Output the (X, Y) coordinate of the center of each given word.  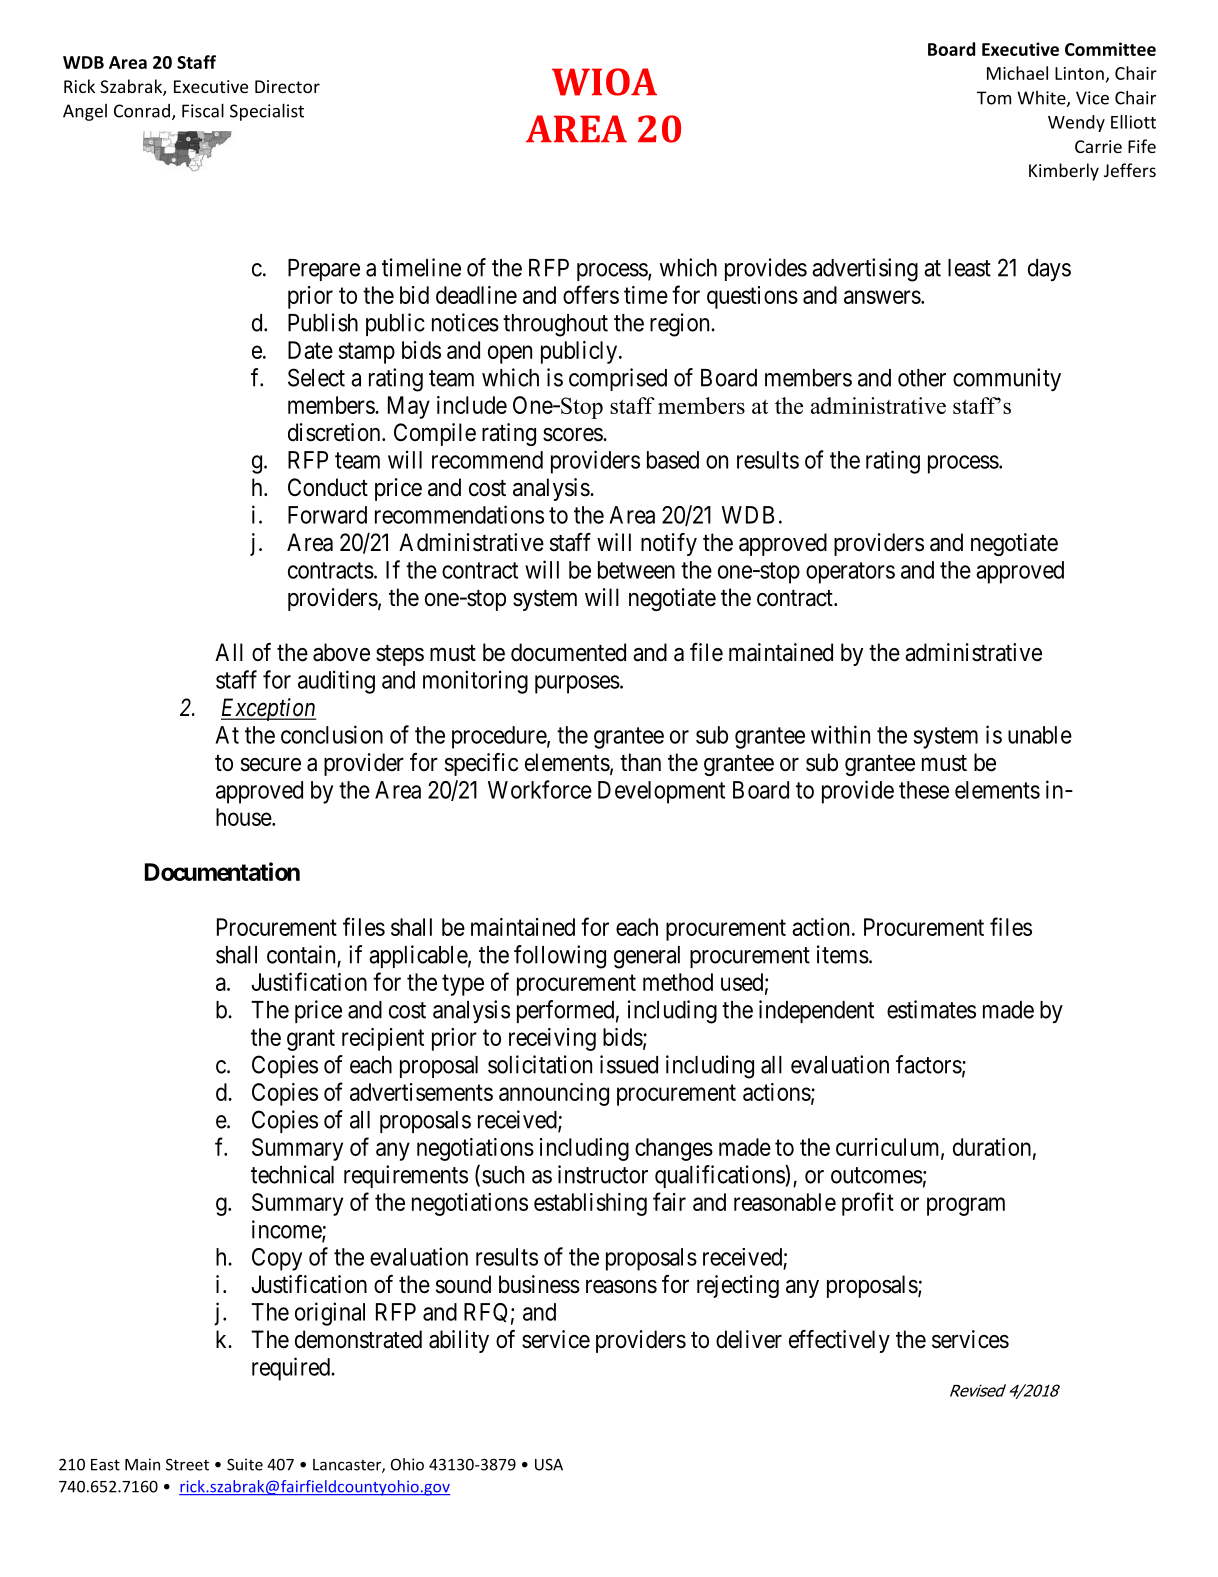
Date (310, 350)
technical (292, 1174)
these (924, 790)
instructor (603, 1174)
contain (301, 954)
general (647, 957)
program (966, 1206)
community (1007, 379)
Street (187, 1464)
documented (568, 652)
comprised (618, 379)
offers (591, 294)
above (341, 652)
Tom (994, 98)
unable (1040, 735)
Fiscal (203, 110)
